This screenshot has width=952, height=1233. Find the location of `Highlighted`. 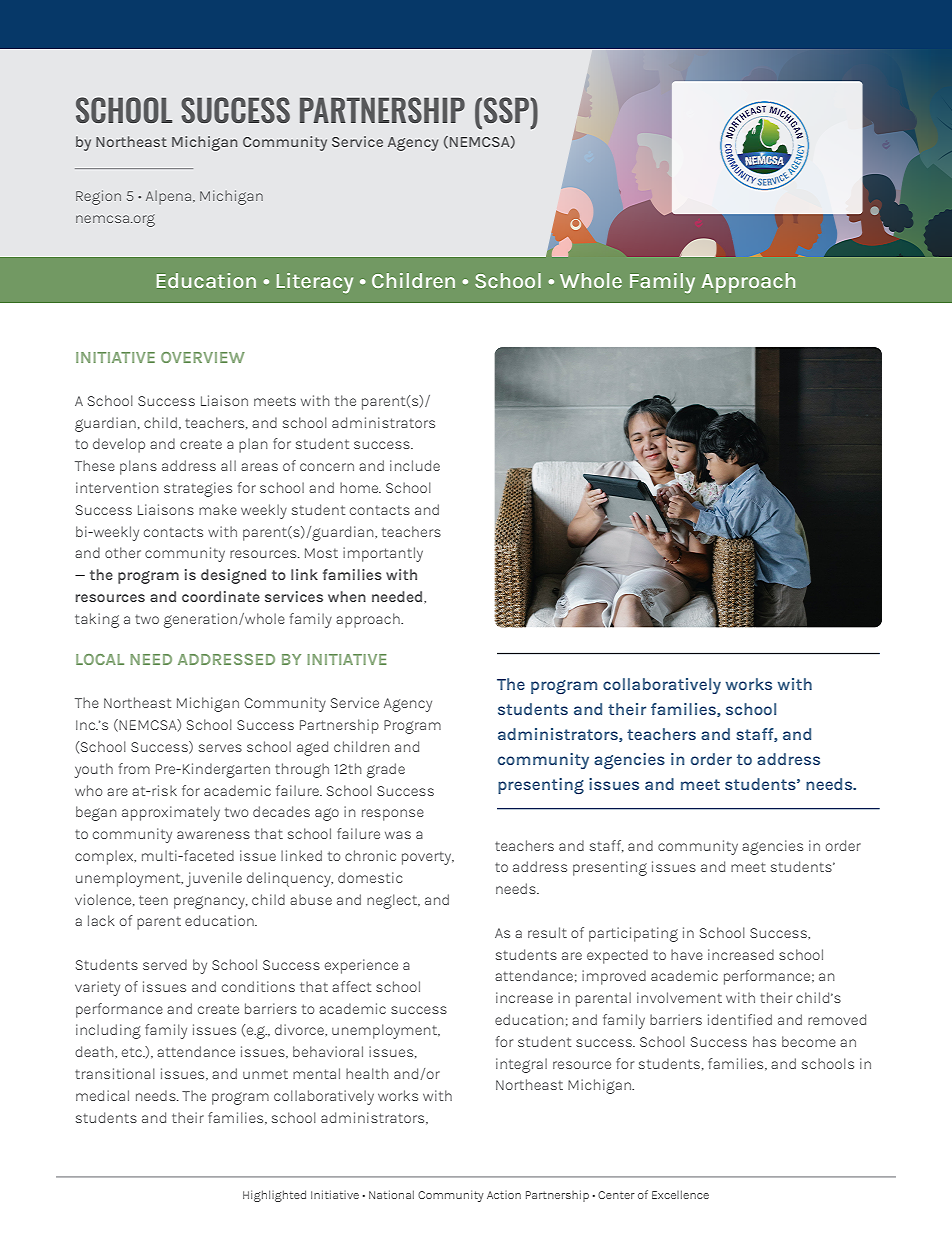

Highlighted is located at coordinates (274, 1196).
